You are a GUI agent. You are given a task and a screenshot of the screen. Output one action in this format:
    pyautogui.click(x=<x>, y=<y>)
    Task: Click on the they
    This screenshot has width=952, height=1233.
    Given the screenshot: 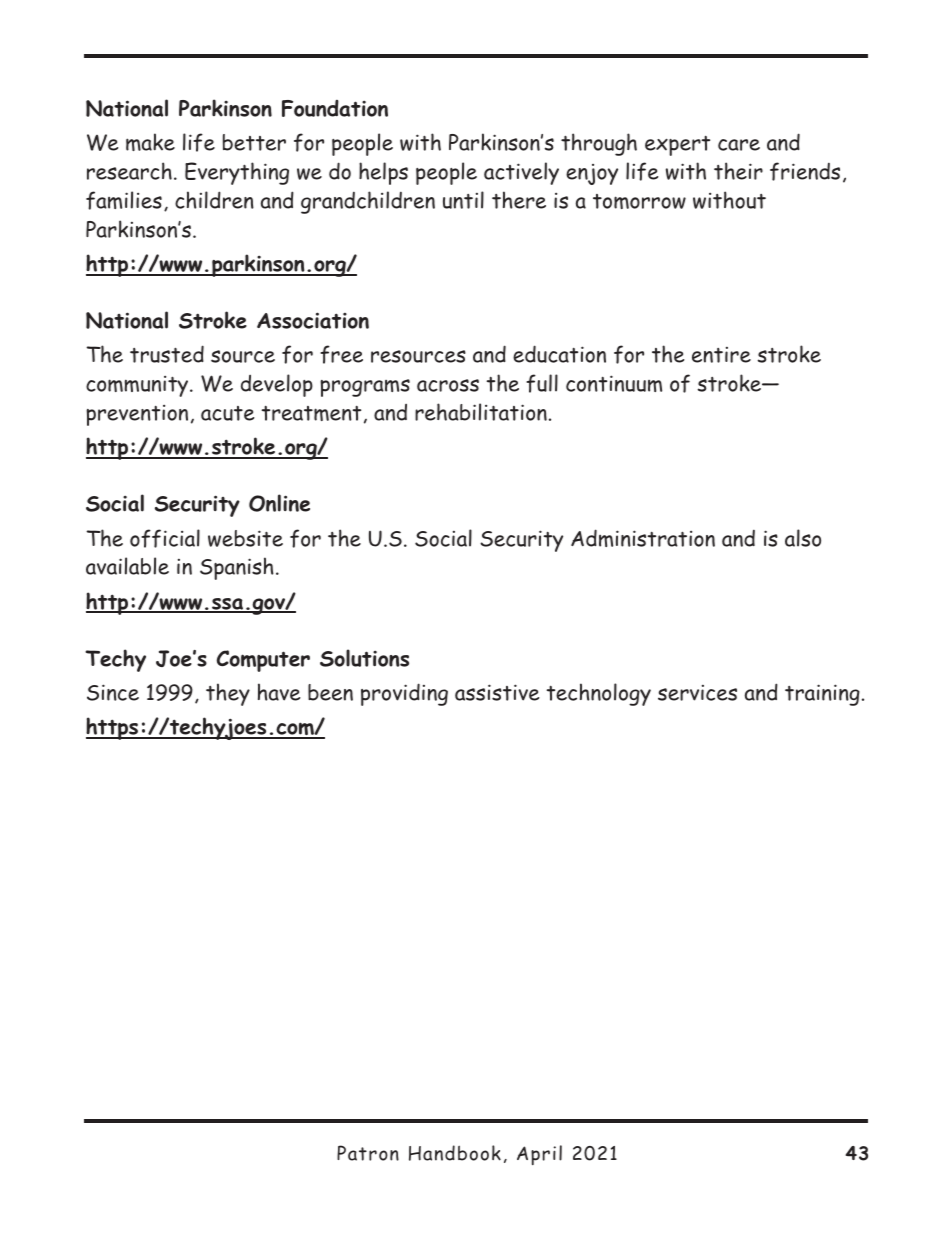 What is the action you would take?
    pyautogui.click(x=228, y=694)
